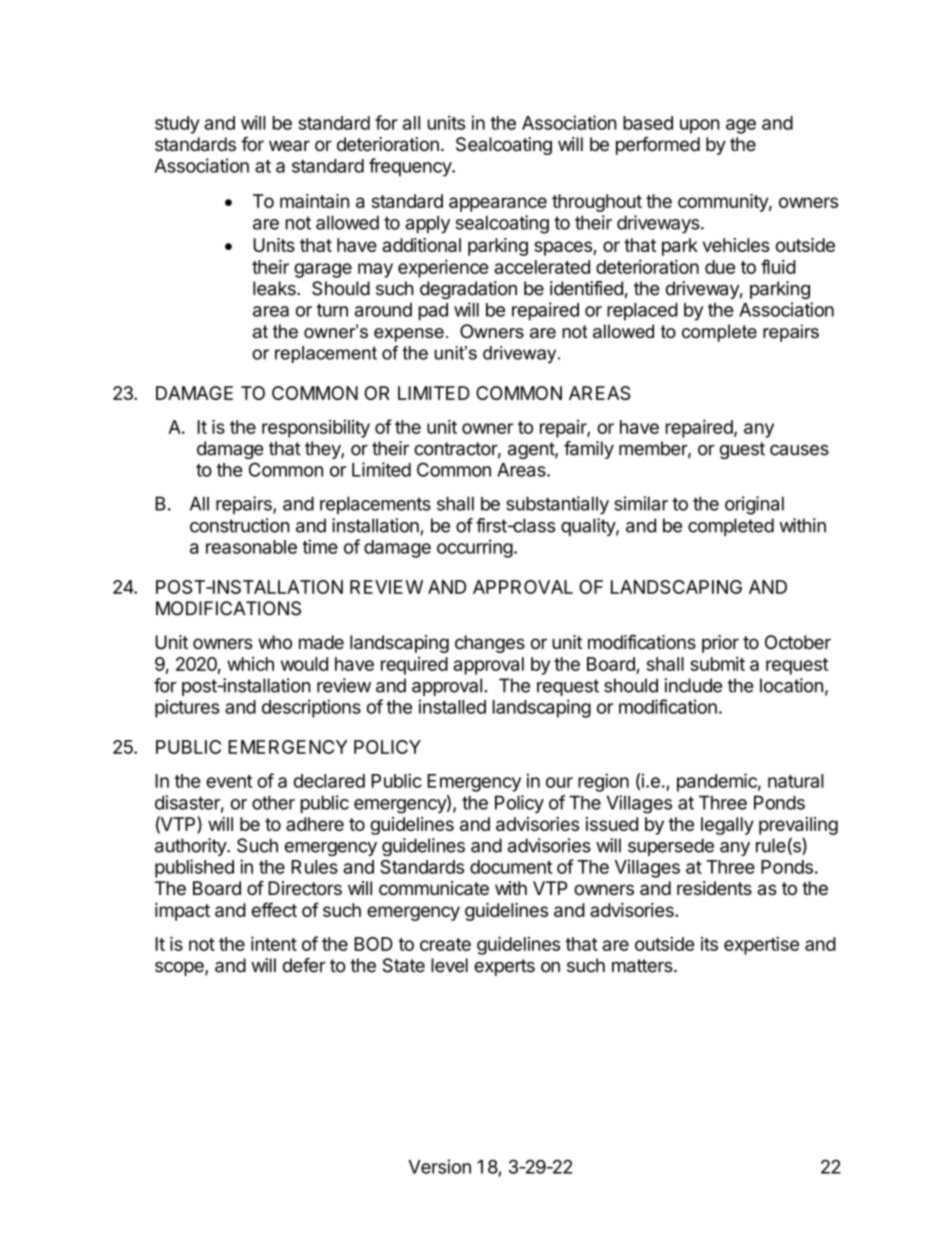  I want to click on document, so click(511, 867).
